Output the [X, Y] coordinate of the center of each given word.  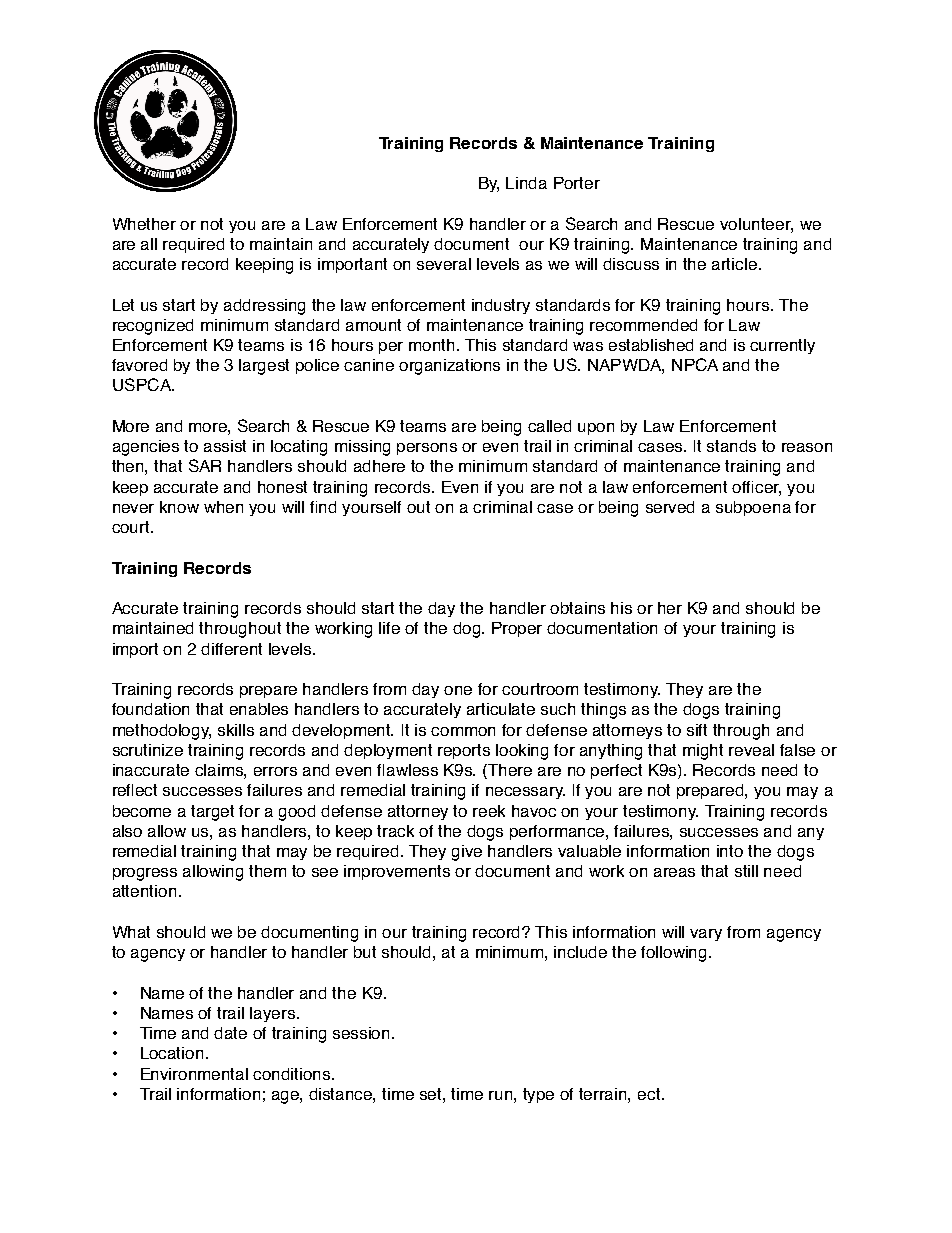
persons [427, 449]
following [675, 954]
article [736, 264]
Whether [144, 224]
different [231, 649]
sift [697, 730]
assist [225, 446]
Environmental [194, 1074]
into [730, 851]
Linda [526, 183]
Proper [517, 629]
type [538, 1095]
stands [731, 446]
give [467, 853]
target [212, 813]
